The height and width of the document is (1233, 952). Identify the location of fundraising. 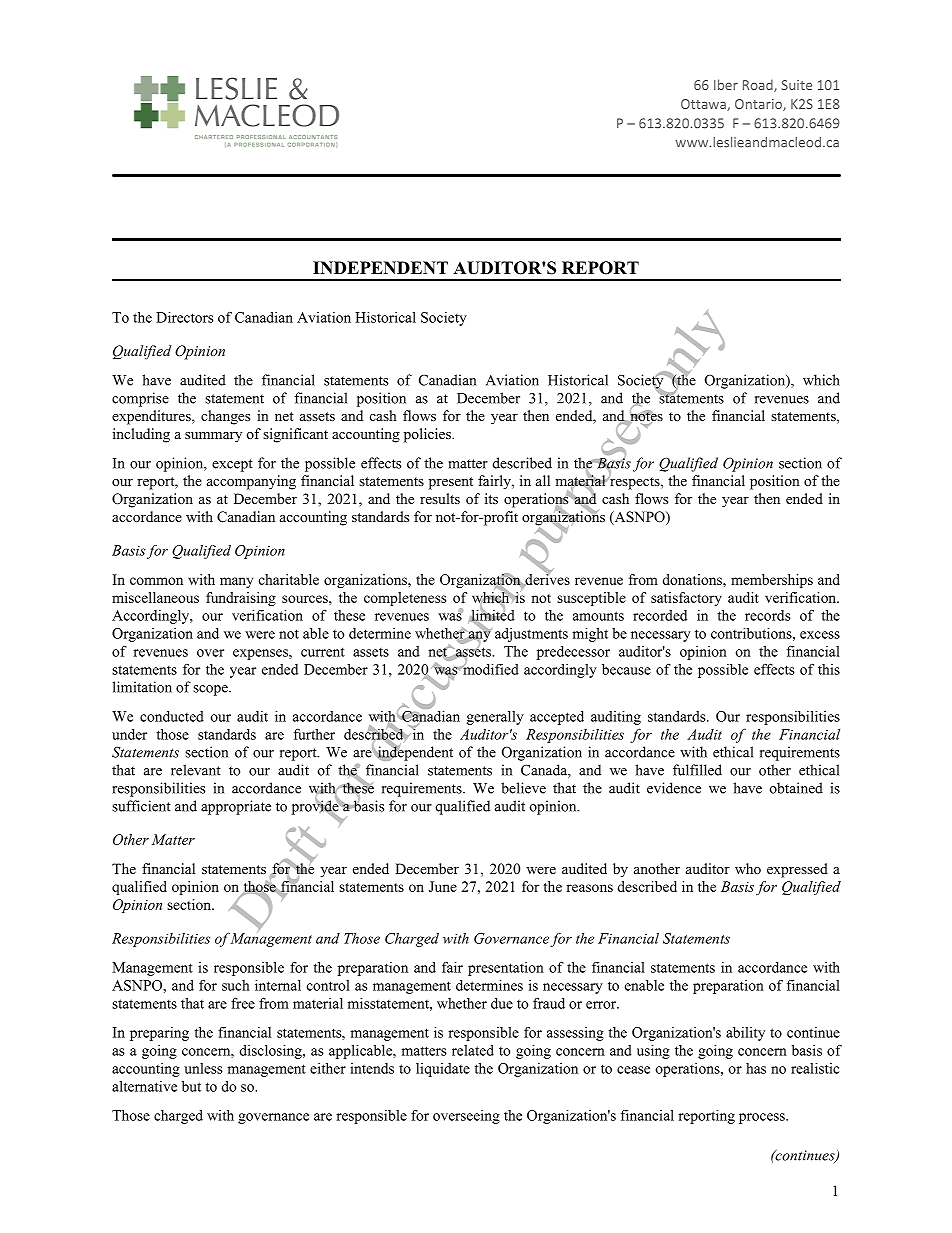
(241, 599).
